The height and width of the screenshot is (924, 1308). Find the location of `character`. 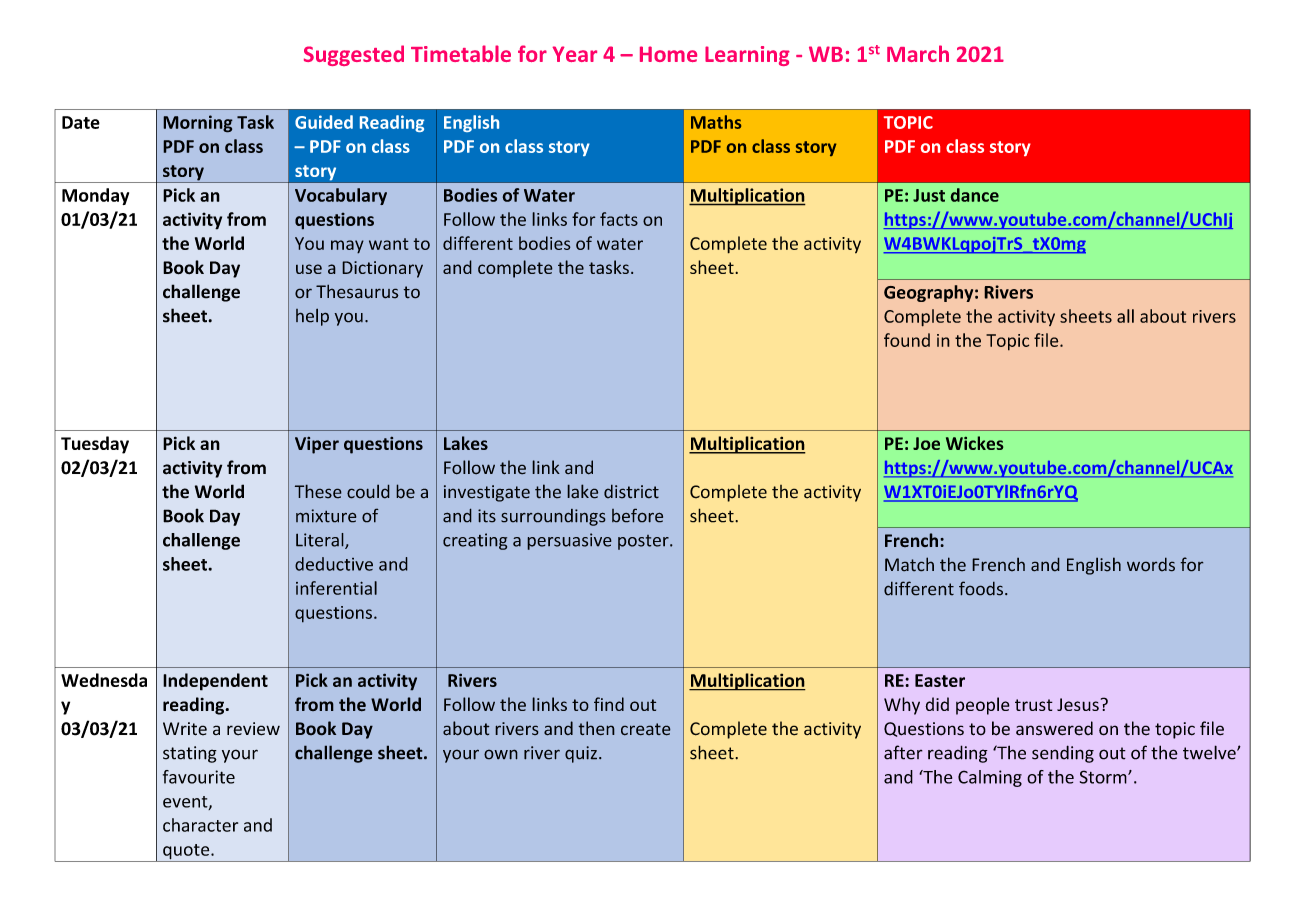

character is located at coordinates (200, 825).
